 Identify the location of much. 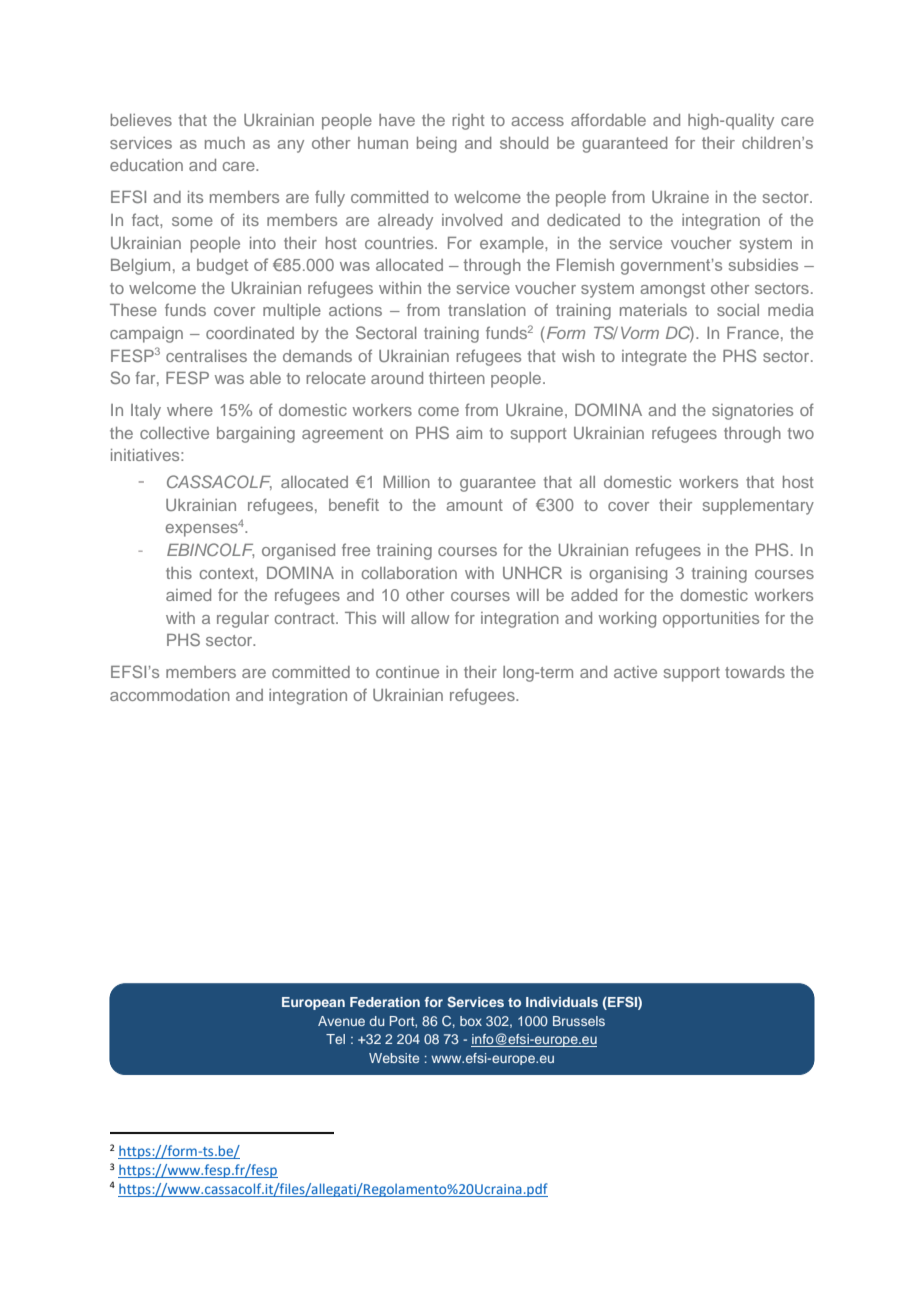
(225, 143).
